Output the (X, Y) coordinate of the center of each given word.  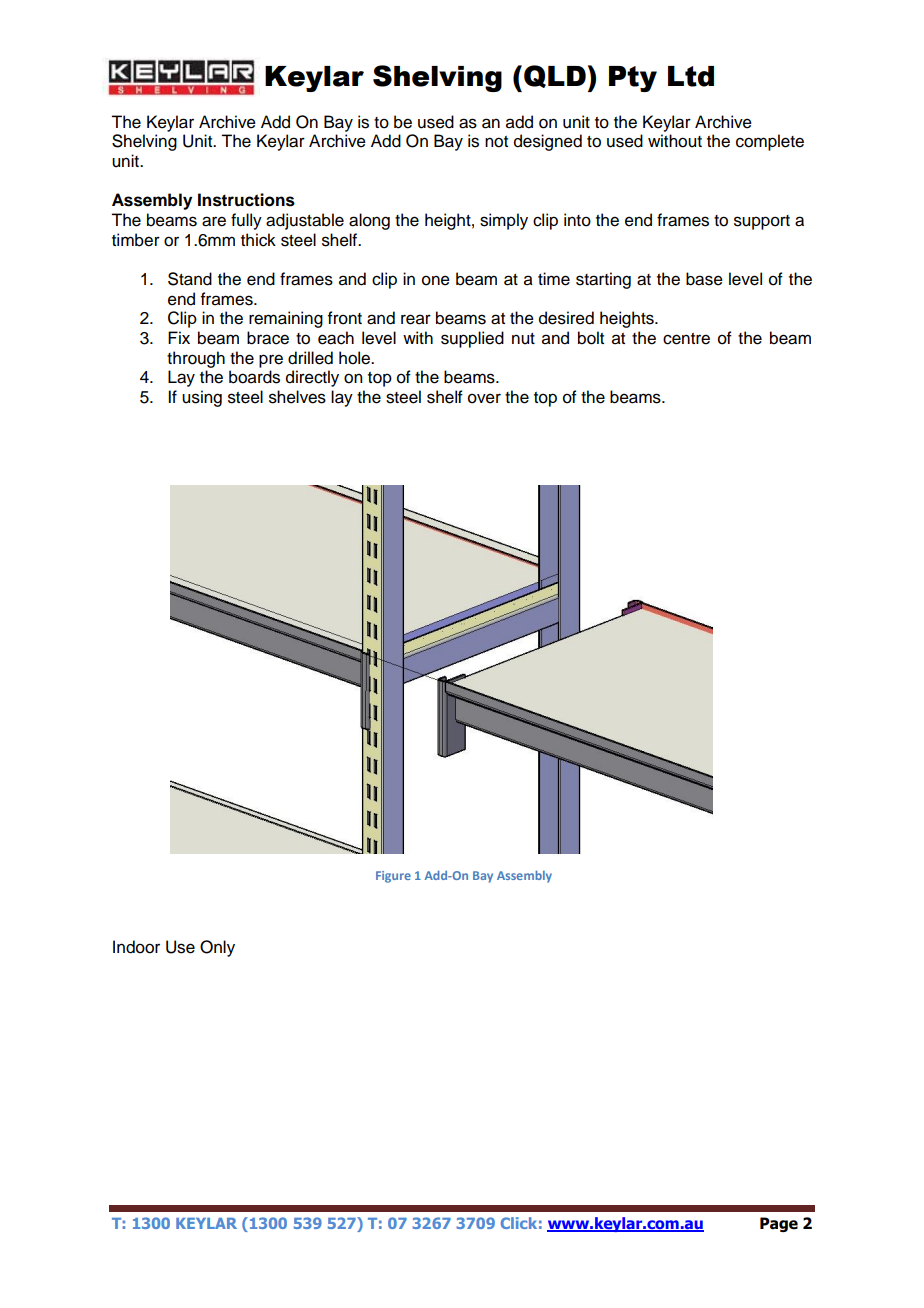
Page (779, 1224)
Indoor (136, 947)
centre (686, 339)
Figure (393, 877)
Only (217, 948)
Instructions (246, 200)
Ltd (691, 76)
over (484, 398)
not (496, 142)
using (202, 398)
